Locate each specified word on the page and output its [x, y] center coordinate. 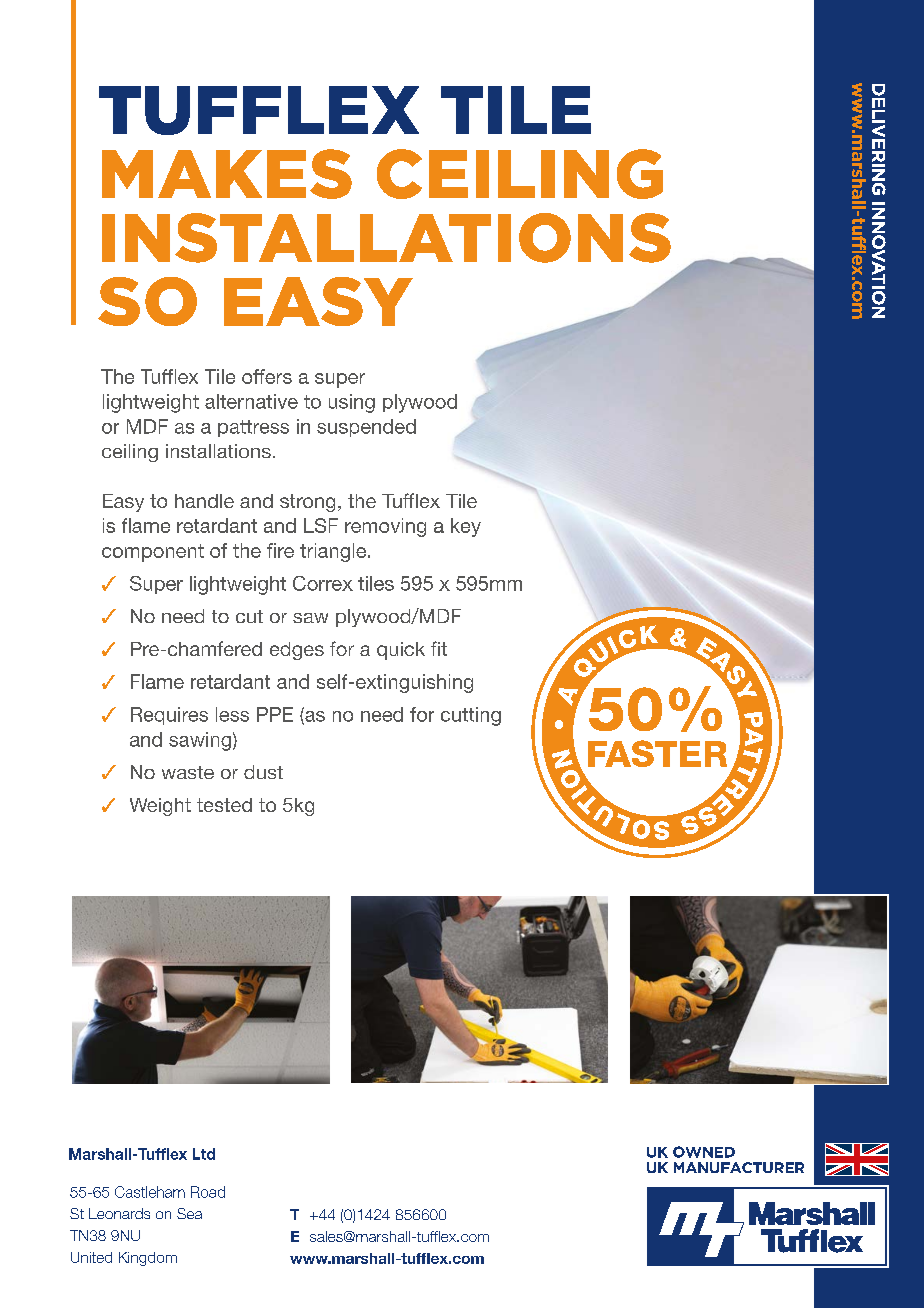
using [352, 403]
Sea [189, 1213]
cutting [471, 716]
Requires [169, 716]
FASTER [657, 753]
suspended [366, 428]
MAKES [227, 174]
